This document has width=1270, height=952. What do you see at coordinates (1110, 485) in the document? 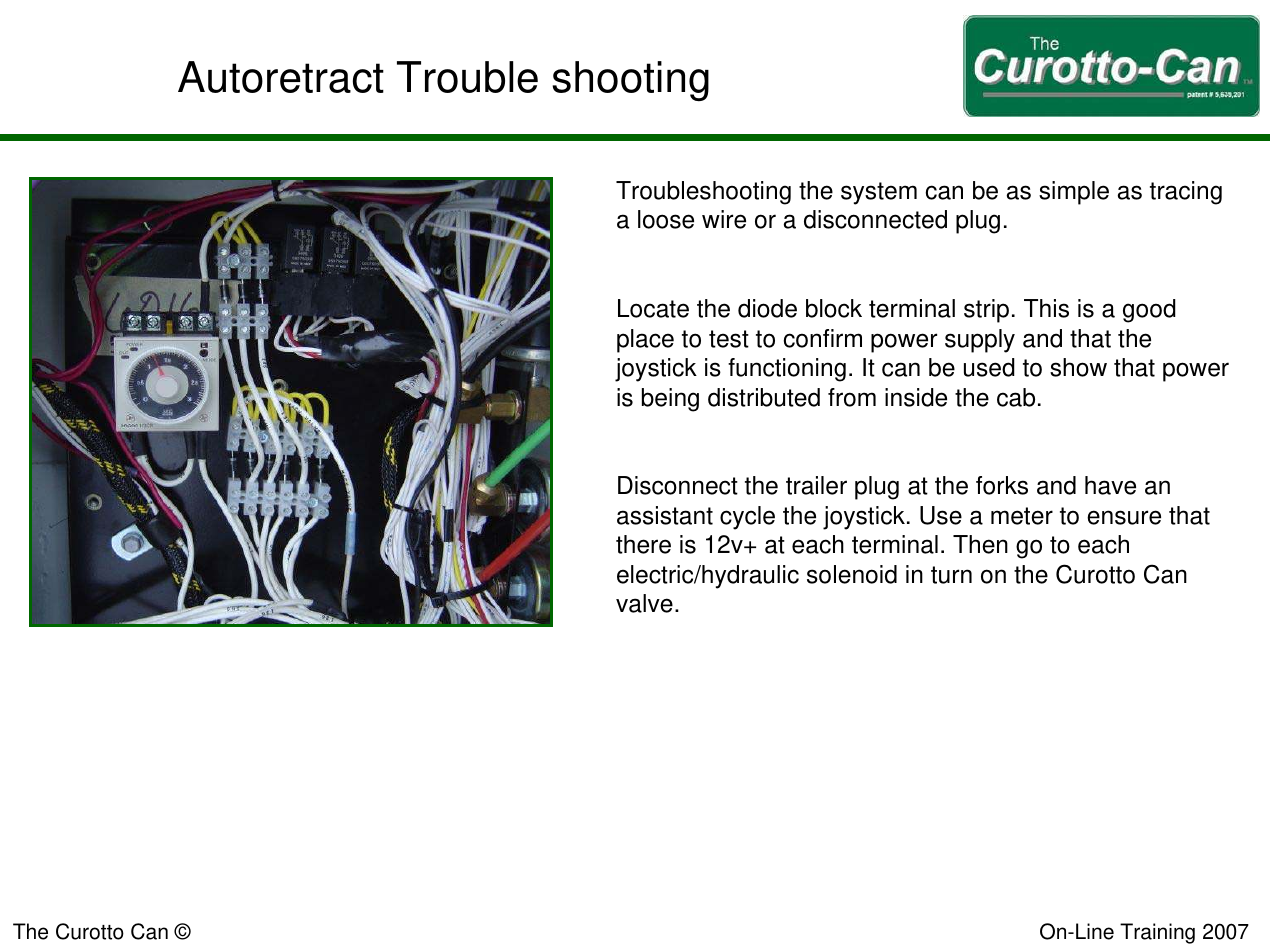
I see `have` at bounding box center [1110, 485].
